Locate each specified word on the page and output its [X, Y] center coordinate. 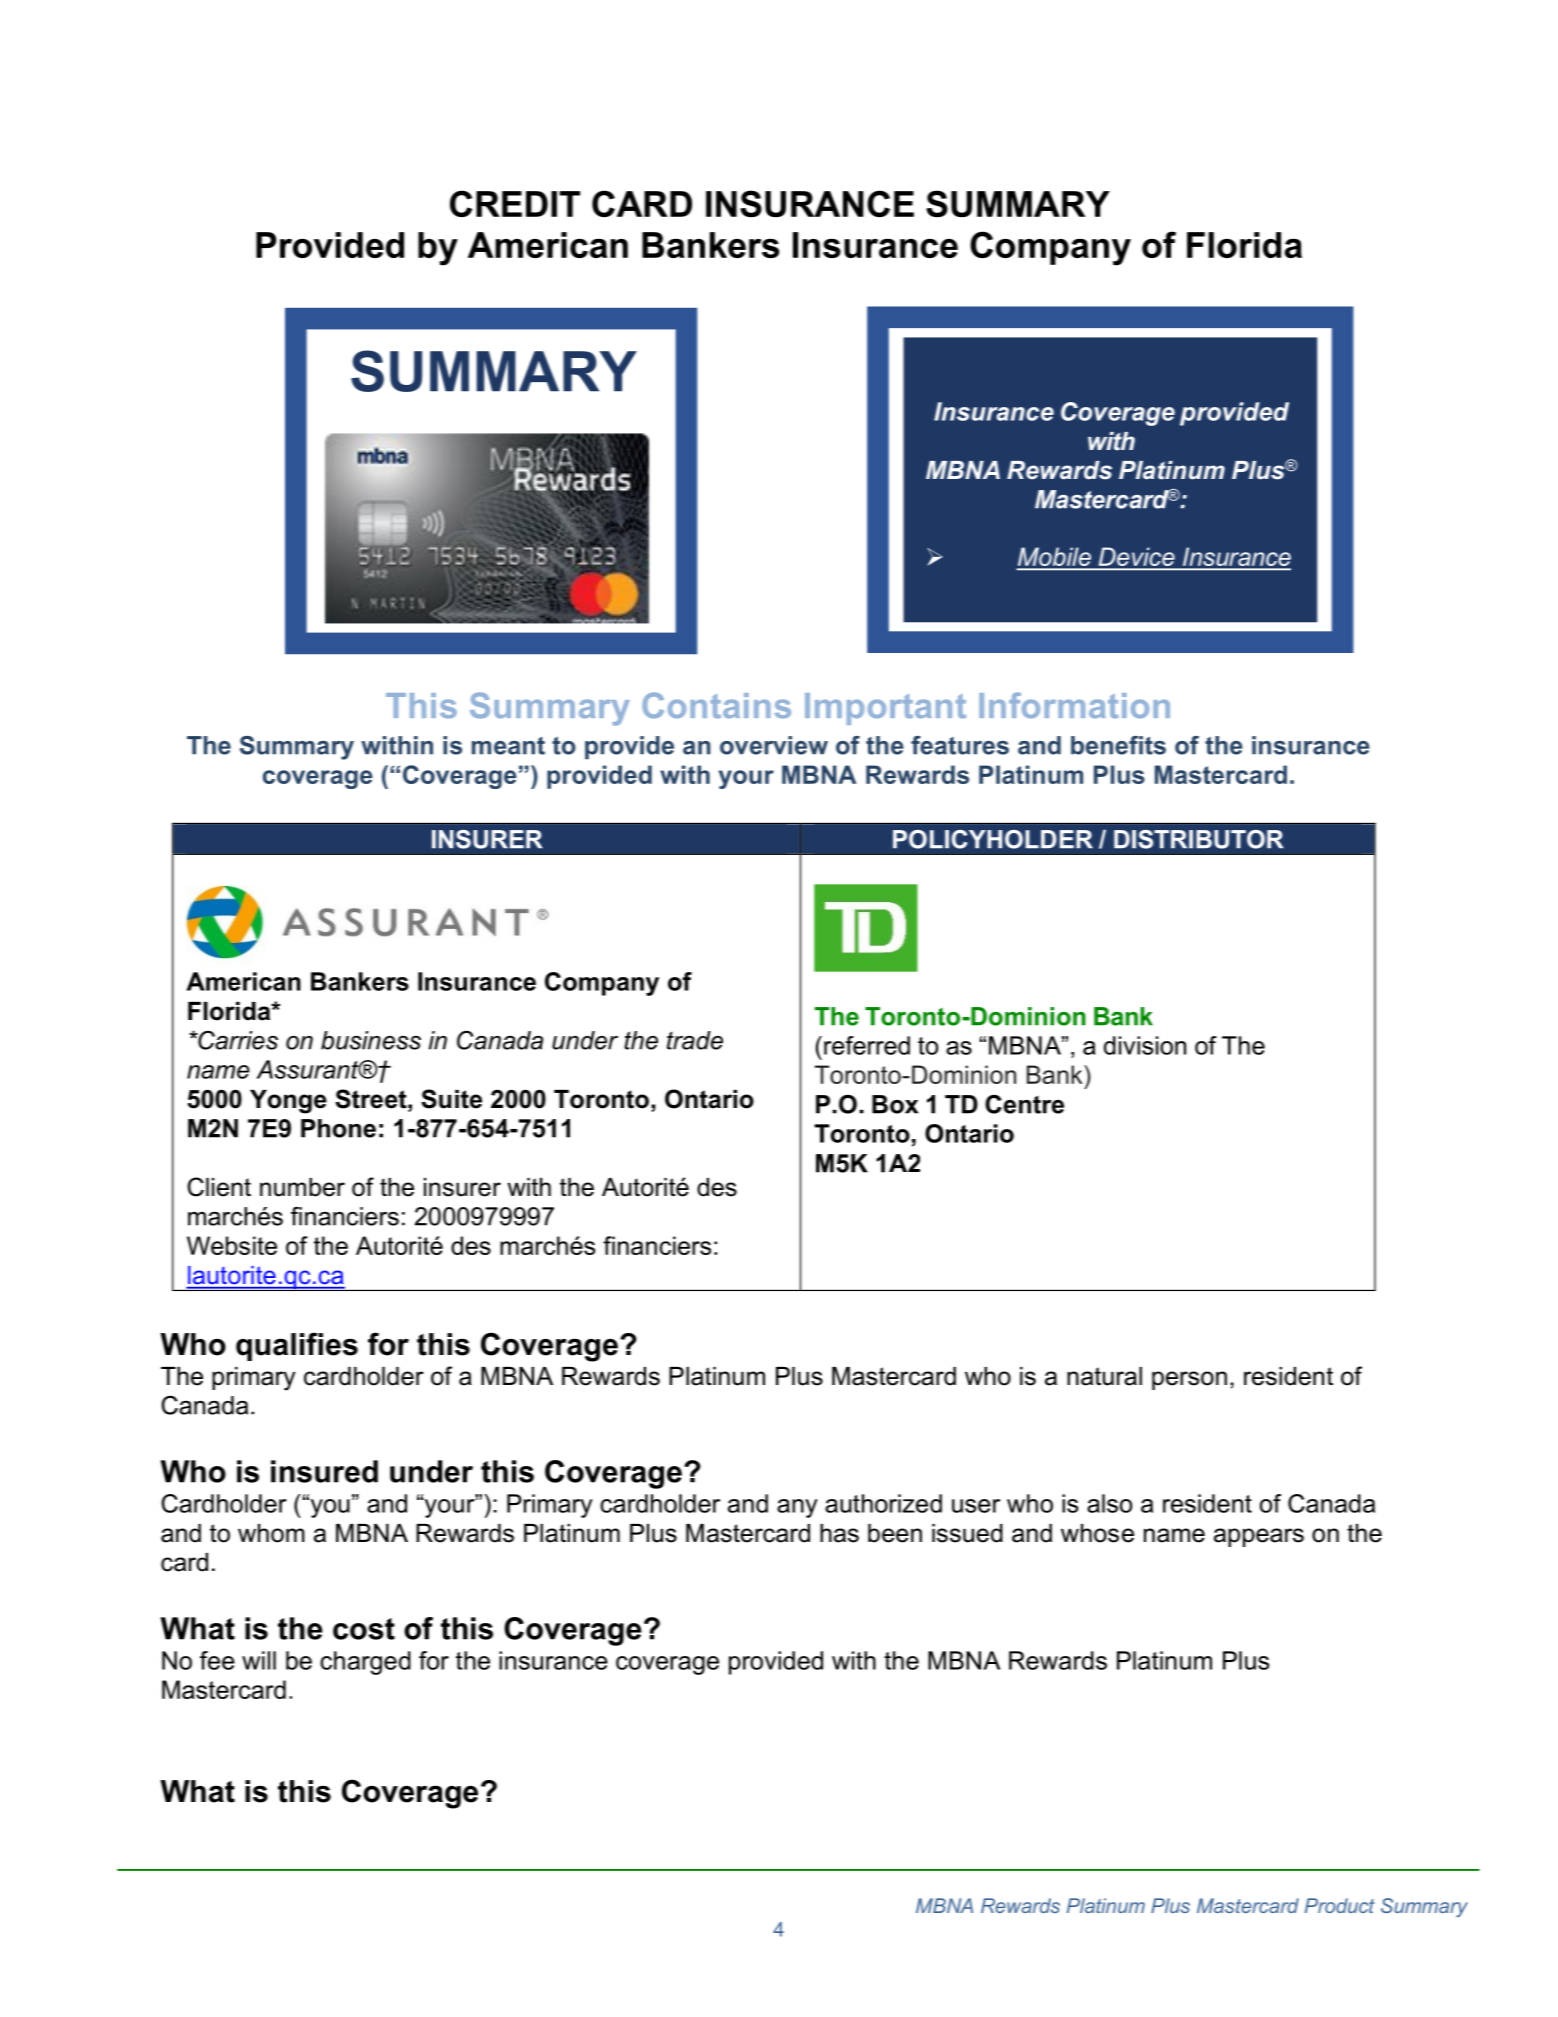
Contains [716, 705]
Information [1074, 705]
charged [365, 1663]
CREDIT [515, 203]
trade [695, 1040]
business [371, 1040]
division [1145, 1045]
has [839, 1533]
